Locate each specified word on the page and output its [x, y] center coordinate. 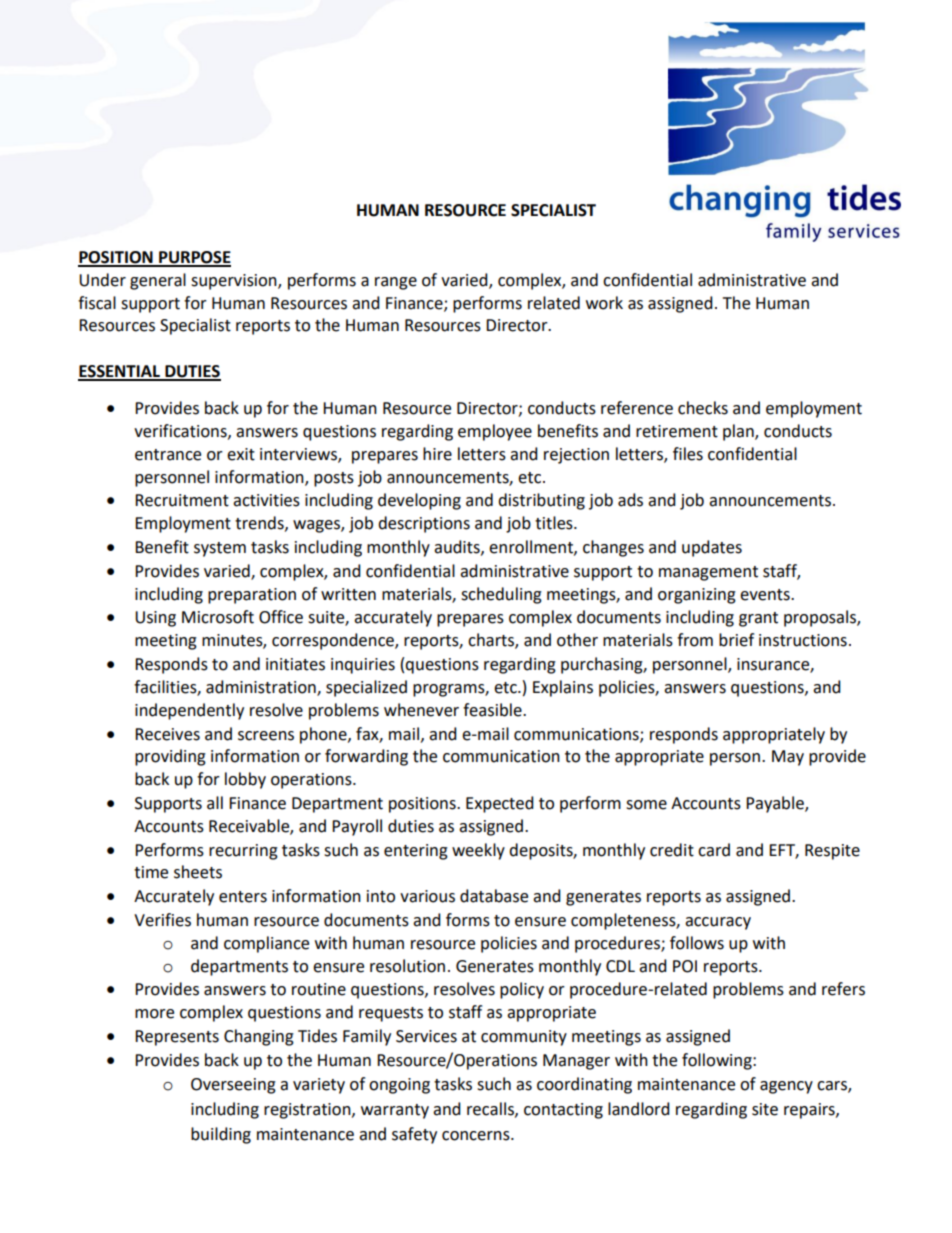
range [396, 283]
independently [189, 711]
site [765, 1109]
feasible [493, 710]
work [604, 303]
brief [736, 640]
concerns [477, 1136]
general [158, 281]
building [221, 1135]
